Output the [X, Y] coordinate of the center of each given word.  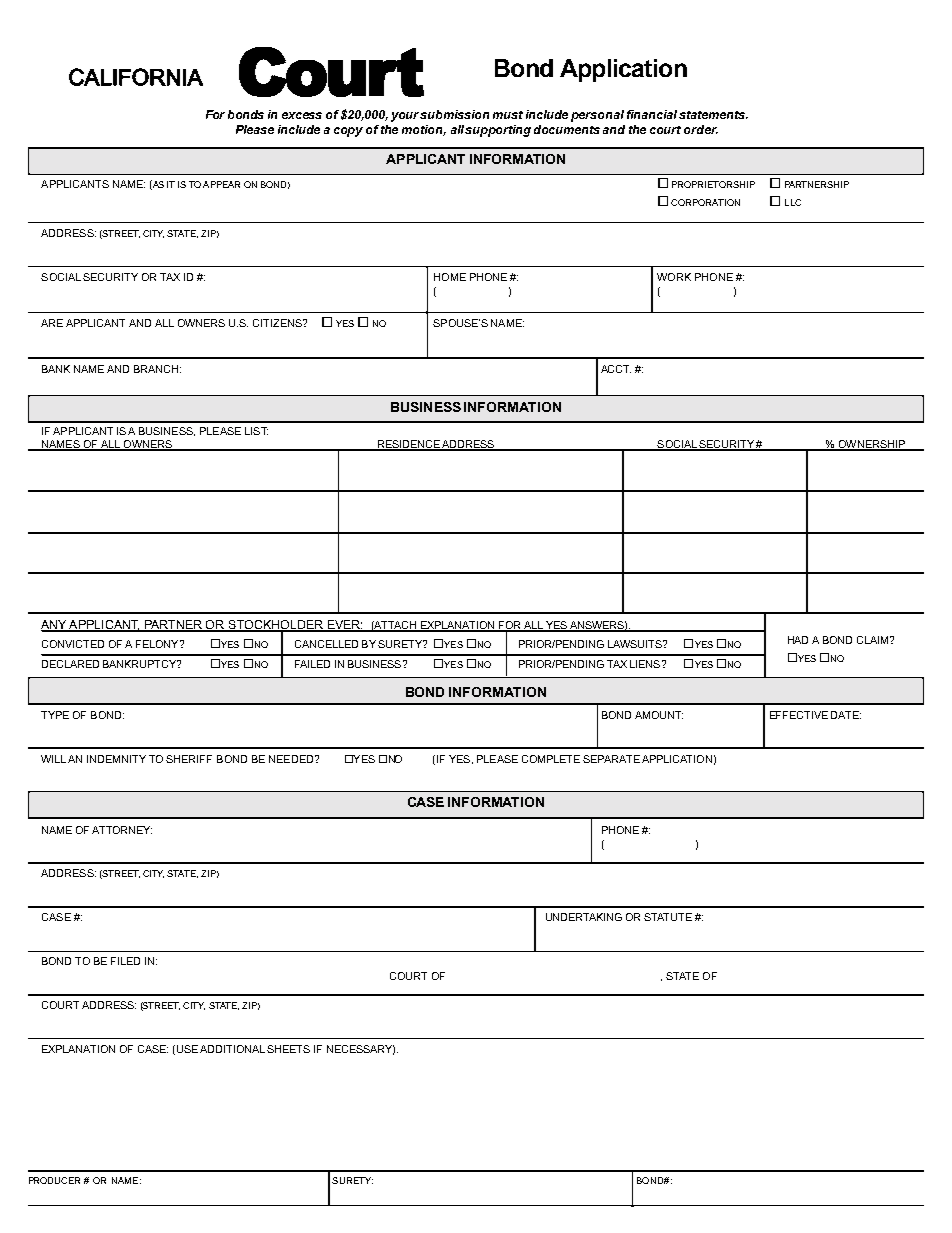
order [701, 129]
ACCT [616, 369]
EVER [344, 625]
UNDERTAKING [584, 917]
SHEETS [288, 1049]
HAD [798, 640]
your [406, 117]
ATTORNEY [122, 830]
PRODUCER [54, 1180]
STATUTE [668, 917]
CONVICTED [73, 644]
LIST [256, 431]
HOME [450, 277]
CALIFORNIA [136, 77]
